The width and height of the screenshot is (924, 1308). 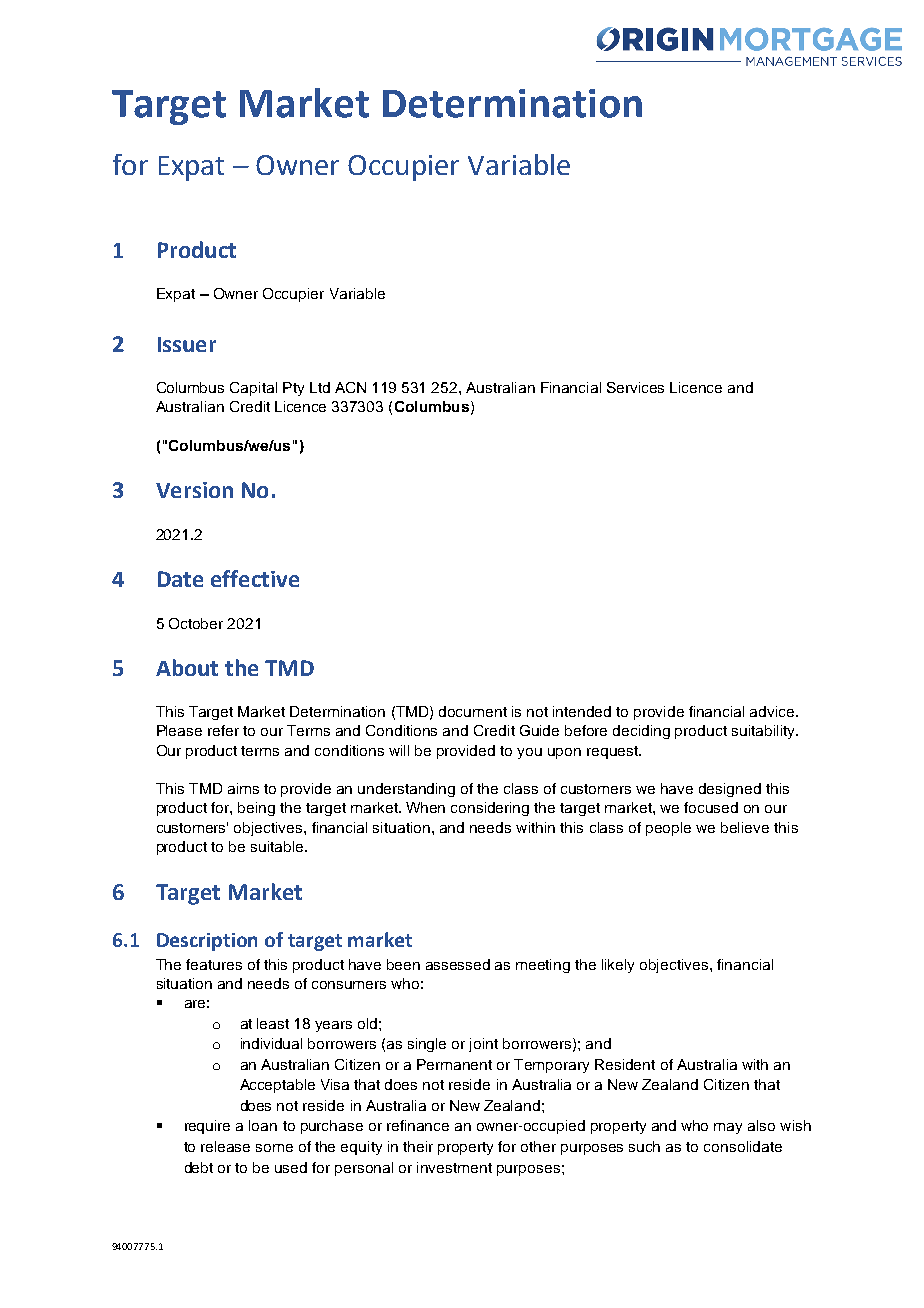 I want to click on believe, so click(x=745, y=827).
